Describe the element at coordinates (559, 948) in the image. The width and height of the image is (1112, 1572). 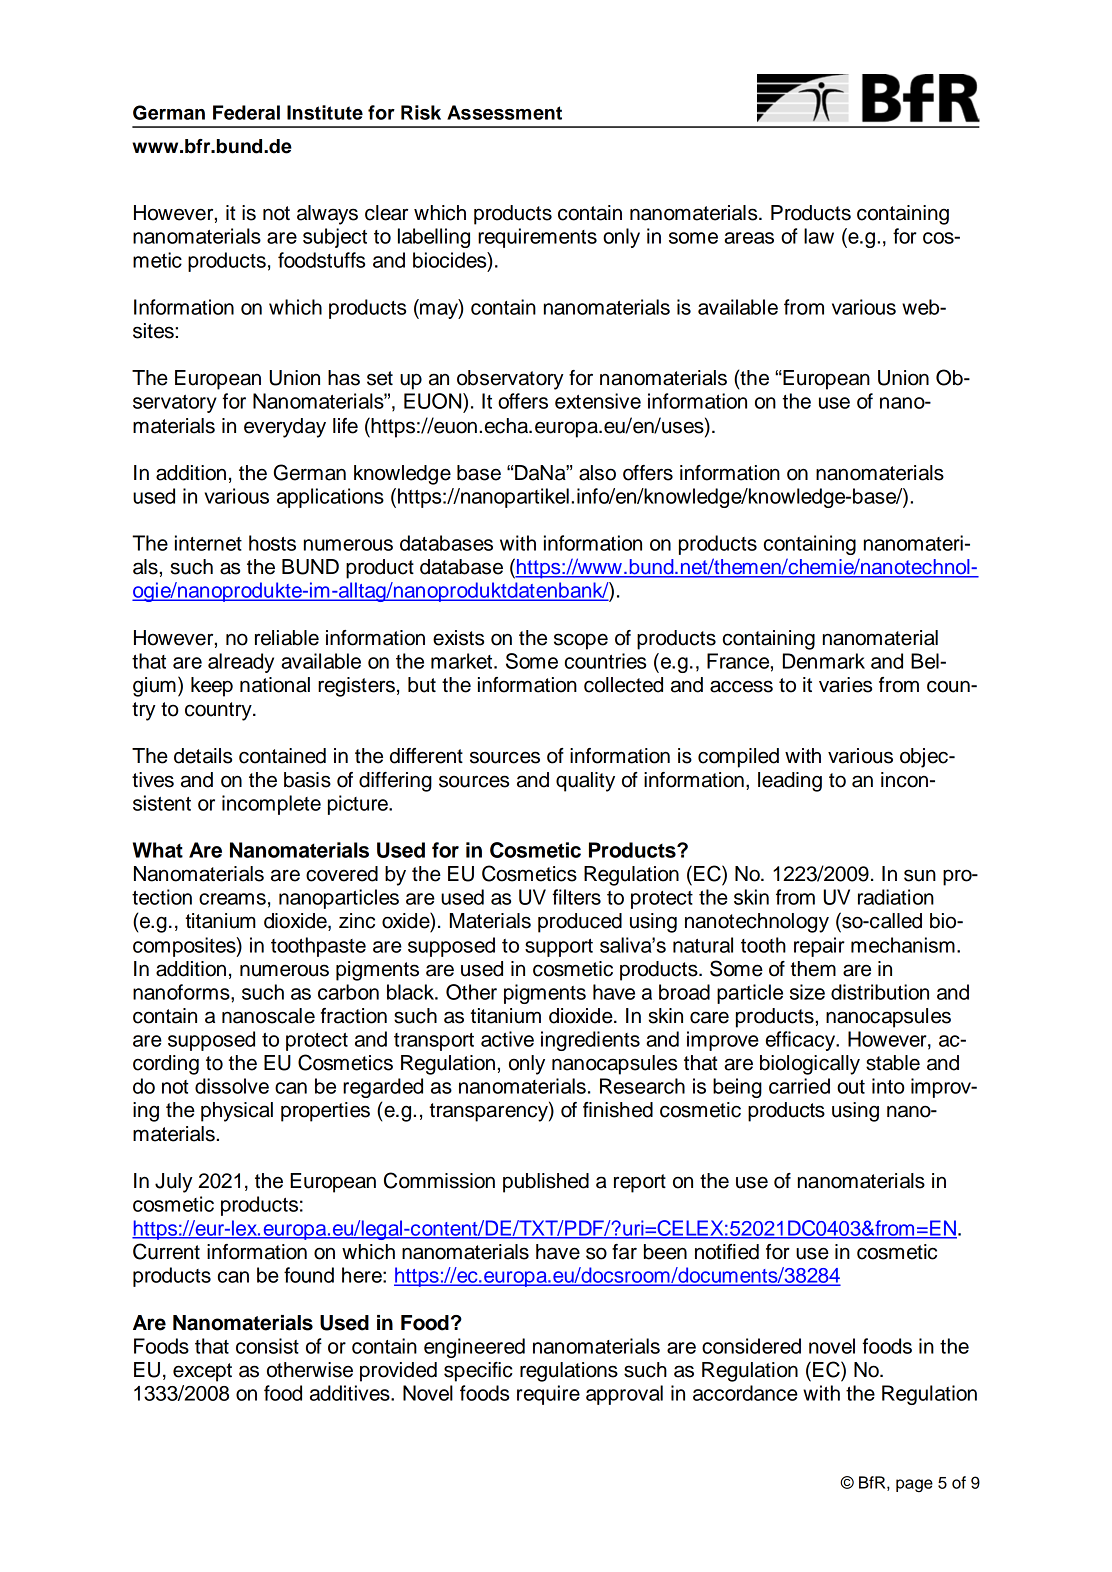
I see `support` at that location.
